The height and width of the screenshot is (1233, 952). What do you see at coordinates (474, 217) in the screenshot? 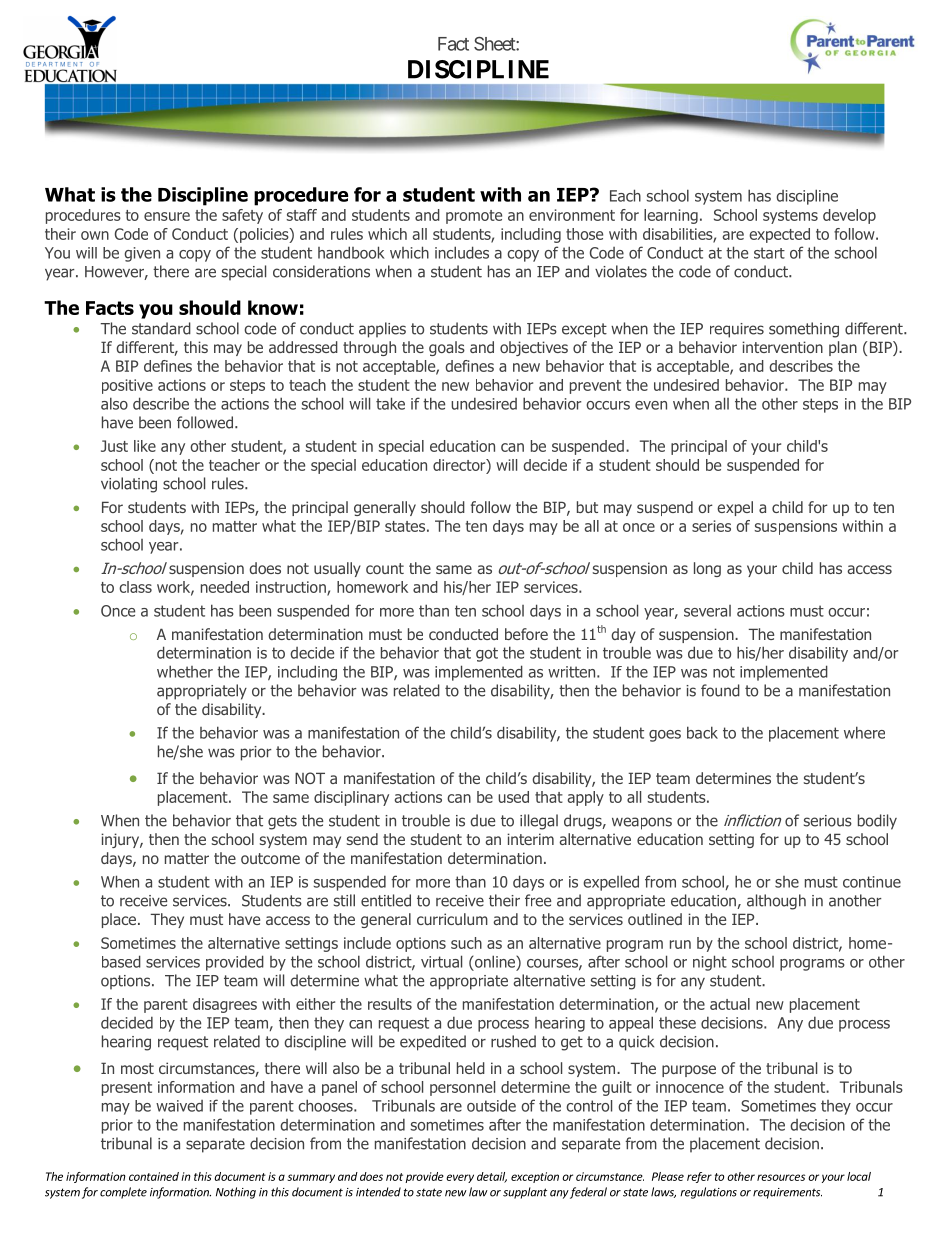
I see `promote` at bounding box center [474, 217].
